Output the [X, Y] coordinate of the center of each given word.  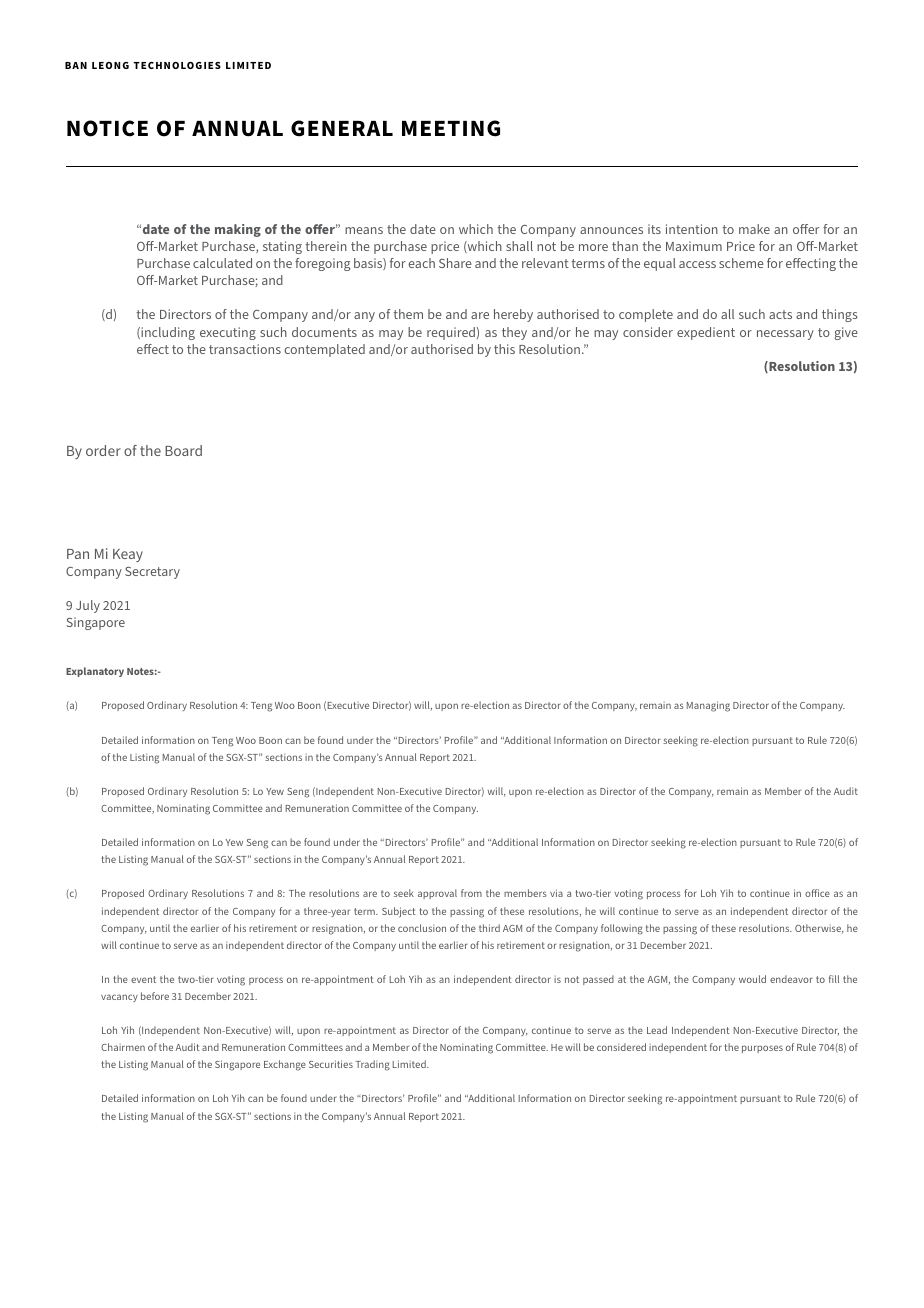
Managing [708, 706]
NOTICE [107, 128]
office [817, 893]
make [754, 229]
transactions [245, 349]
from [471, 893]
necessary [785, 335]
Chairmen [123, 1047]
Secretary [152, 572]
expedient [706, 333]
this [504, 349]
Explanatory [95, 672]
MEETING [451, 128]
